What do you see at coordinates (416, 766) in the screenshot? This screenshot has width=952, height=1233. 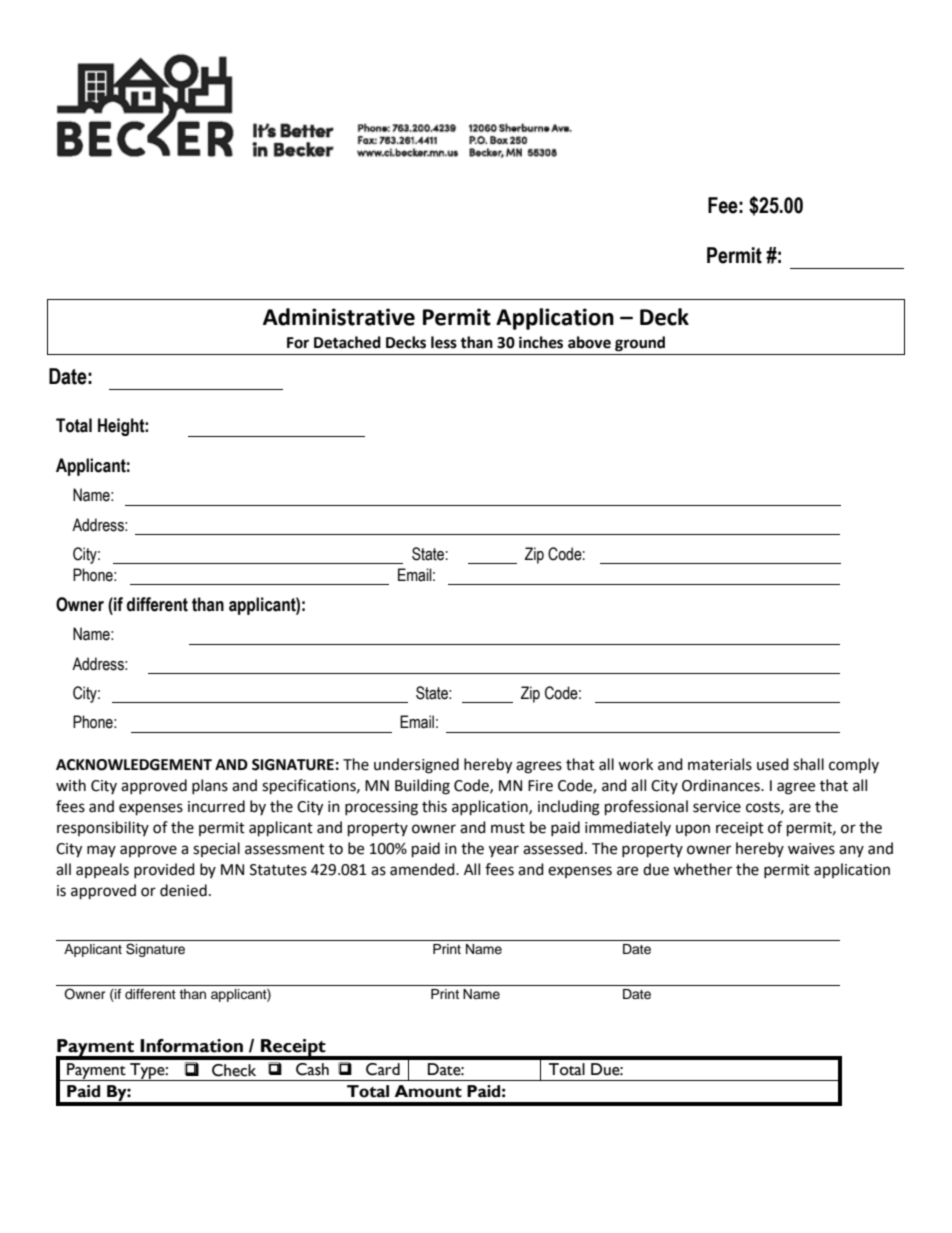 I see `undersigned` at bounding box center [416, 766].
